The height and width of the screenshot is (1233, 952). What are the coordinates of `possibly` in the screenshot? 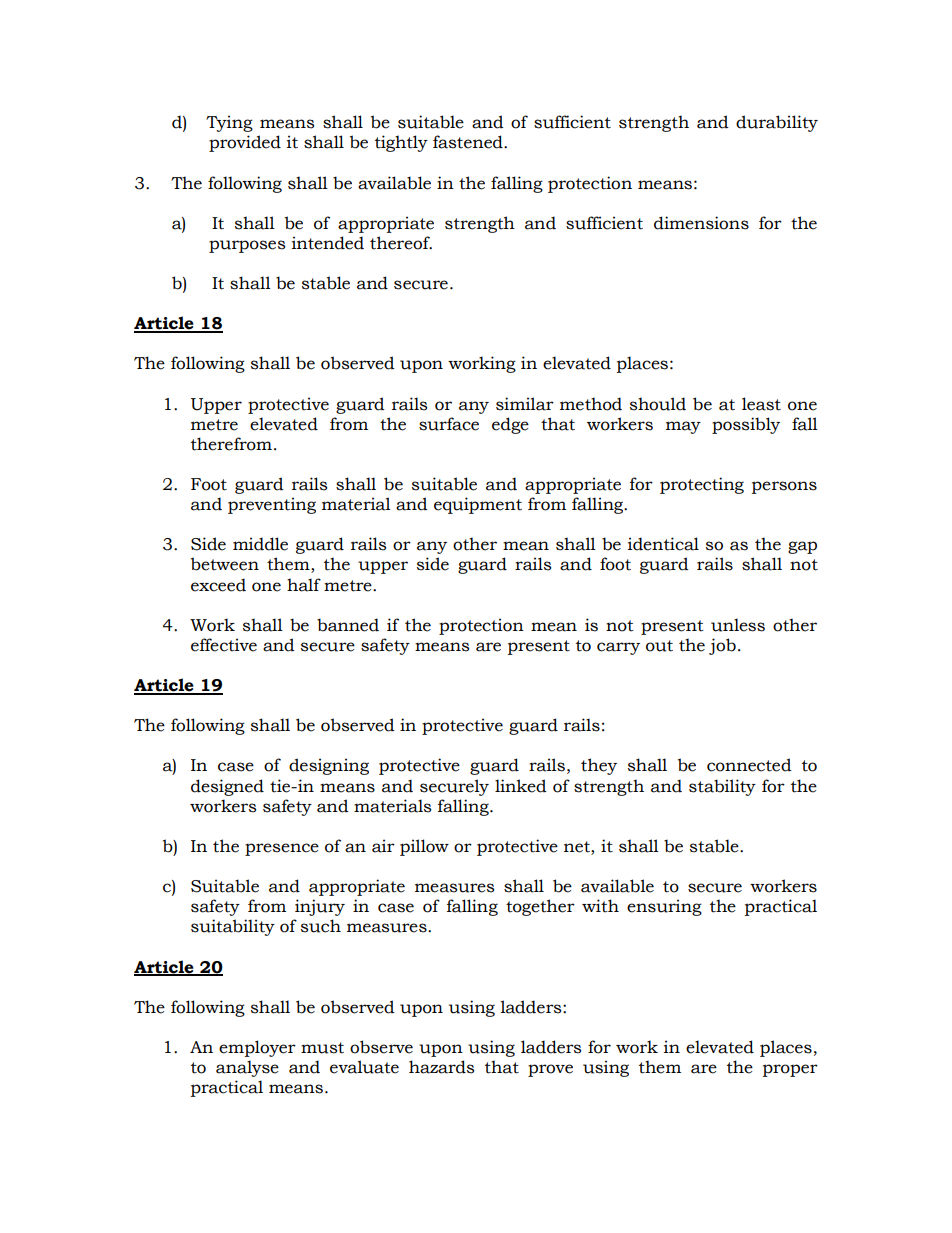 It's located at (746, 425).
